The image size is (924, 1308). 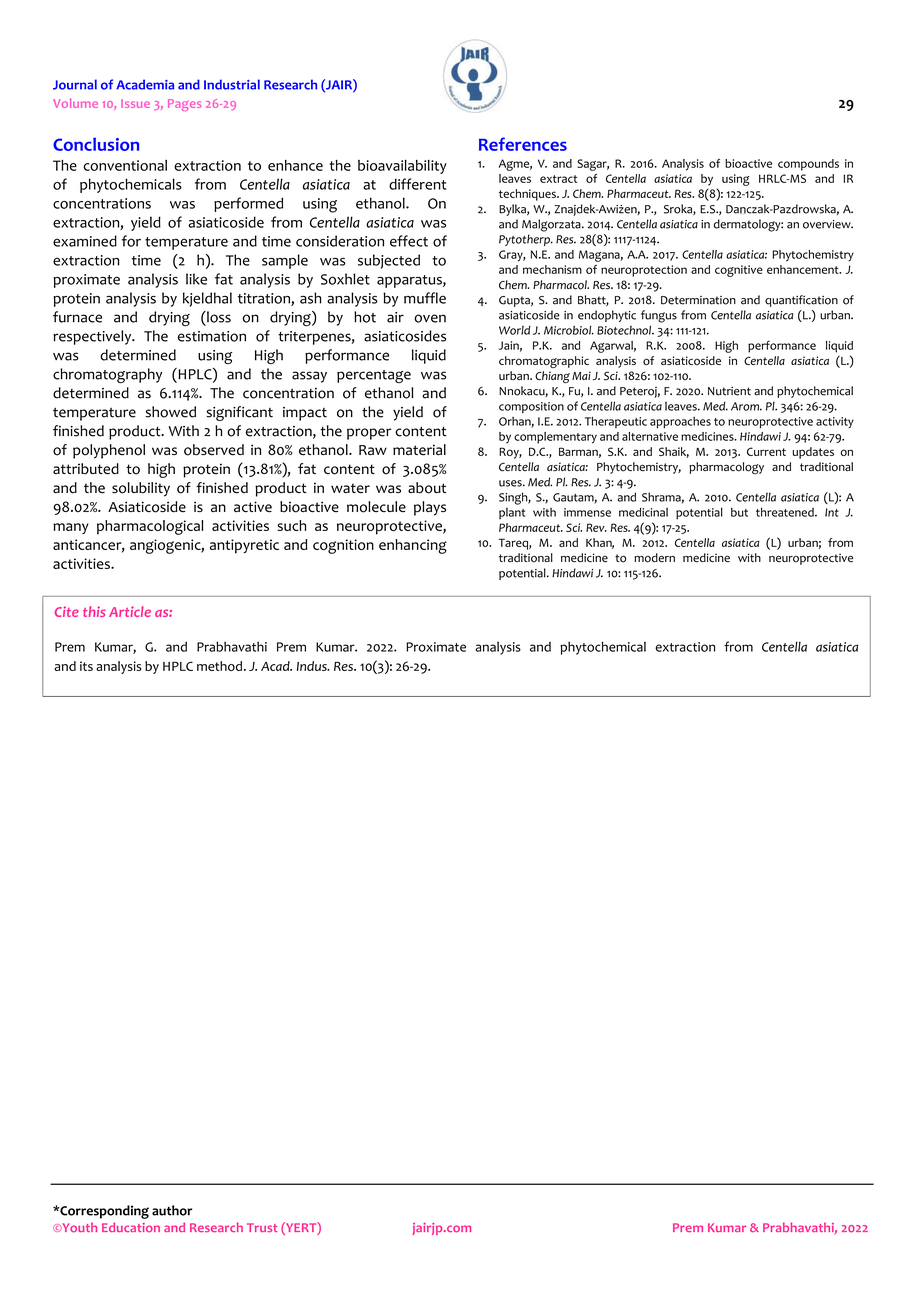 What do you see at coordinates (654, 558) in the document?
I see `modern` at bounding box center [654, 558].
